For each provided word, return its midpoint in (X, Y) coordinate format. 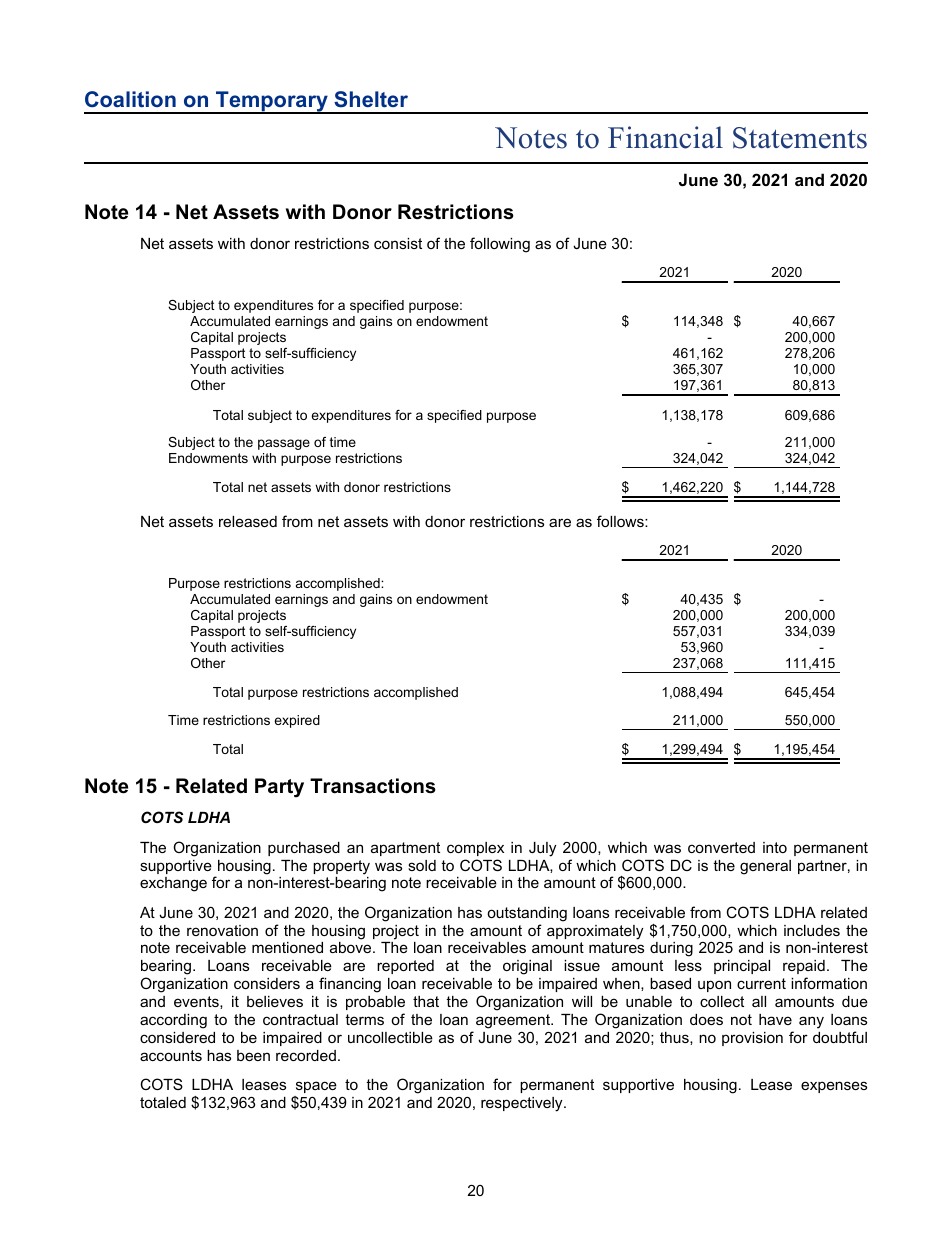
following (500, 245)
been (253, 1055)
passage (284, 444)
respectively (523, 1104)
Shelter (371, 99)
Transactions (373, 786)
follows (621, 521)
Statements (800, 138)
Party (279, 788)
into (775, 847)
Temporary (272, 102)
